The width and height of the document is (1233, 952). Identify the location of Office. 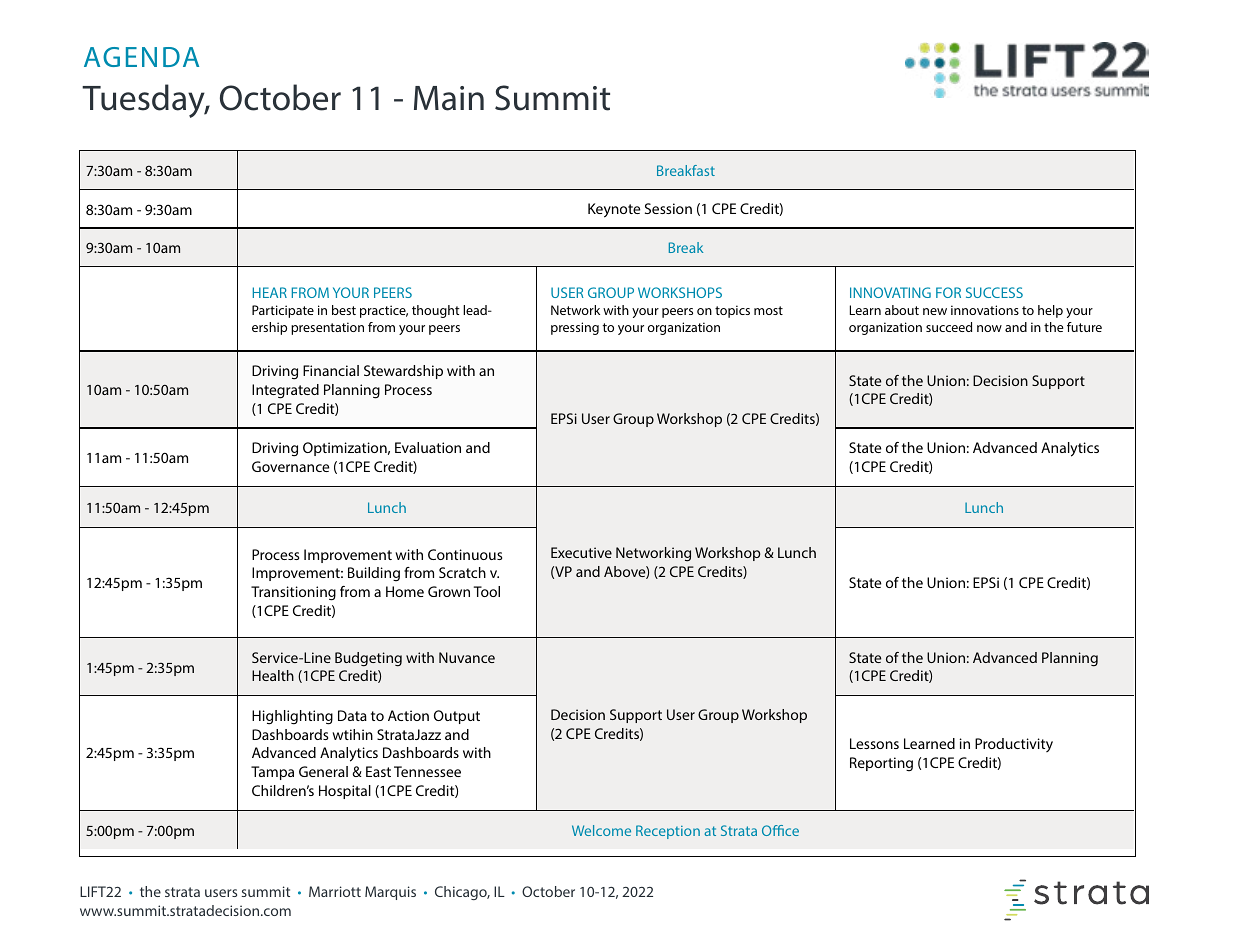
(780, 830).
